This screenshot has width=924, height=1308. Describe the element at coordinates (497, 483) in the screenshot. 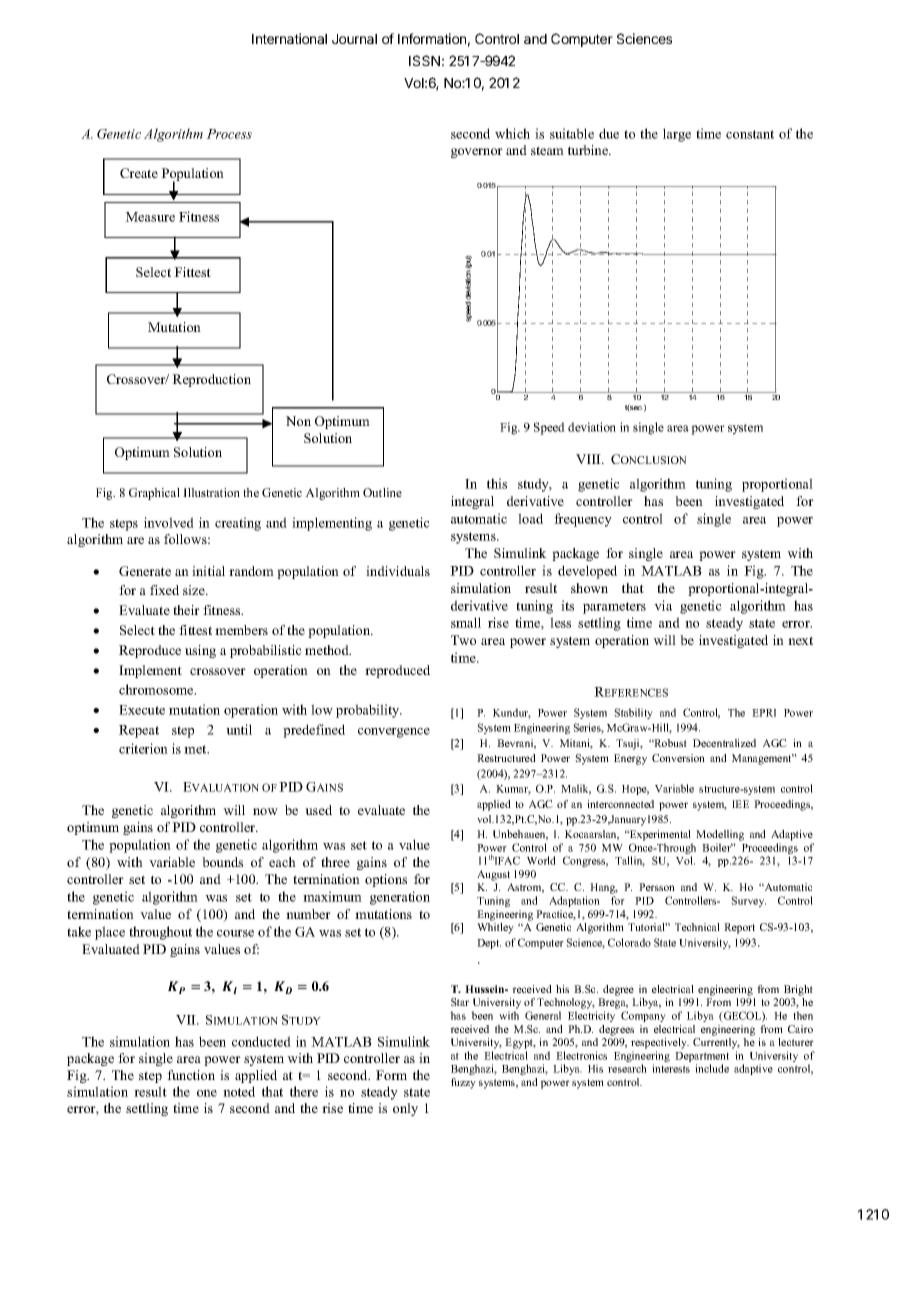

I see `this` at that location.
